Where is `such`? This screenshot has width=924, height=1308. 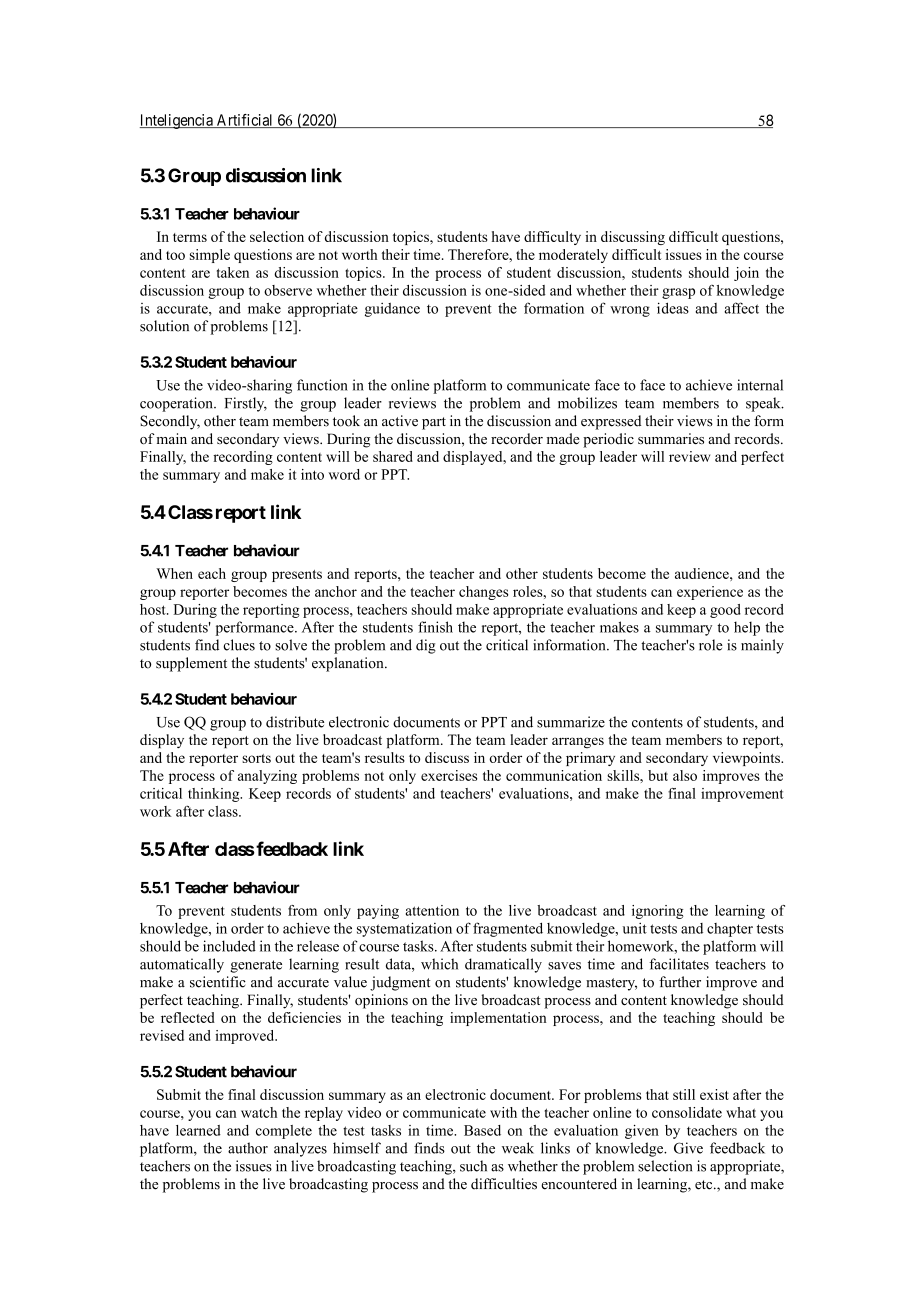
such is located at coordinates (473, 1166).
